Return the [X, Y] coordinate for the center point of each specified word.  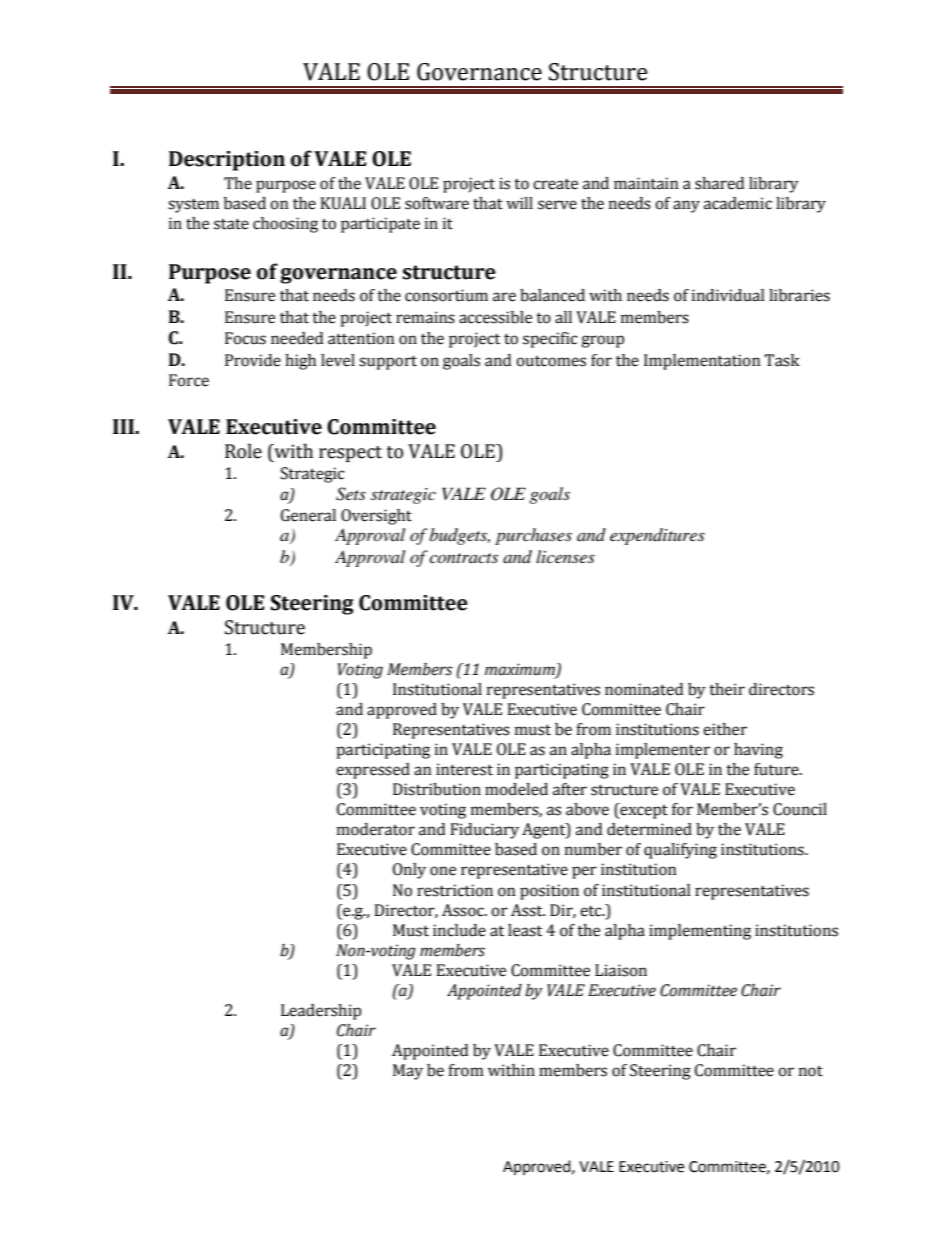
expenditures [657, 536]
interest [464, 769]
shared [719, 183]
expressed [373, 771]
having [758, 751]
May [408, 1072]
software [437, 203]
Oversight [376, 517]
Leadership [321, 1012]
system [193, 206]
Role [243, 451]
